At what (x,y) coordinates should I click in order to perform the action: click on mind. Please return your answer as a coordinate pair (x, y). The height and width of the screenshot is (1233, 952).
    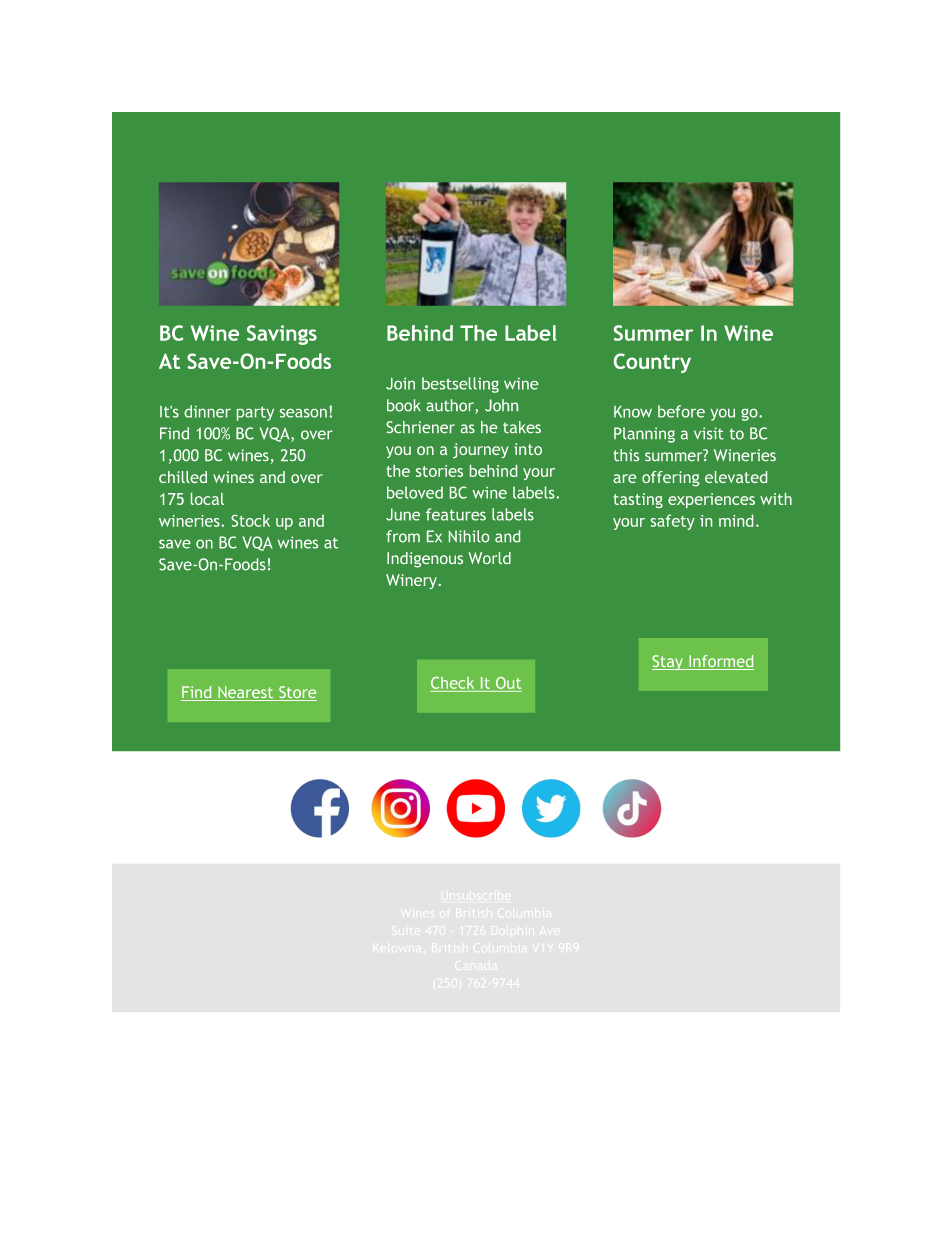
    Looking at the image, I should click on (736, 520).
